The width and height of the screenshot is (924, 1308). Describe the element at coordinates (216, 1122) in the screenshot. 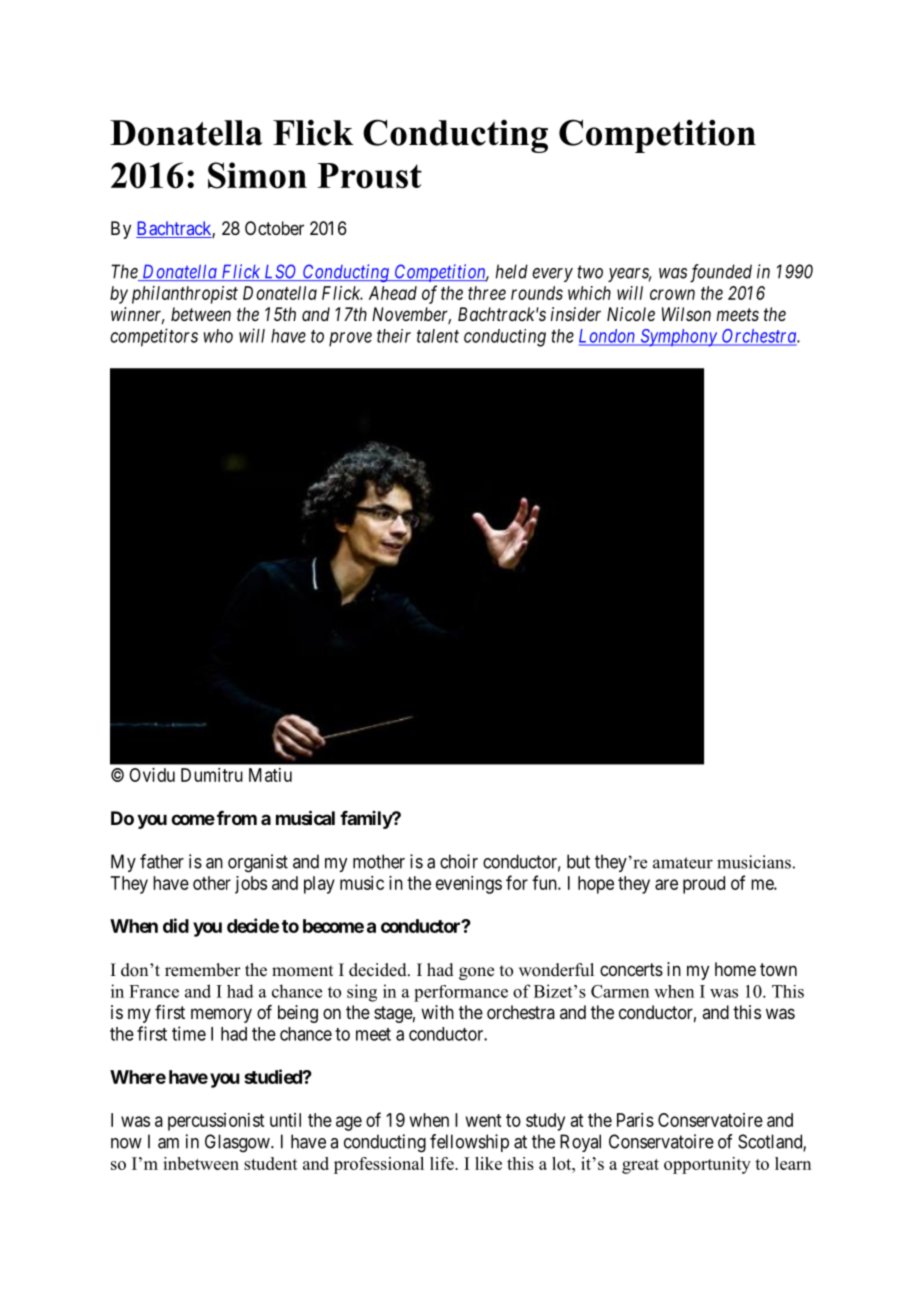

I see `percussionist` at that location.
